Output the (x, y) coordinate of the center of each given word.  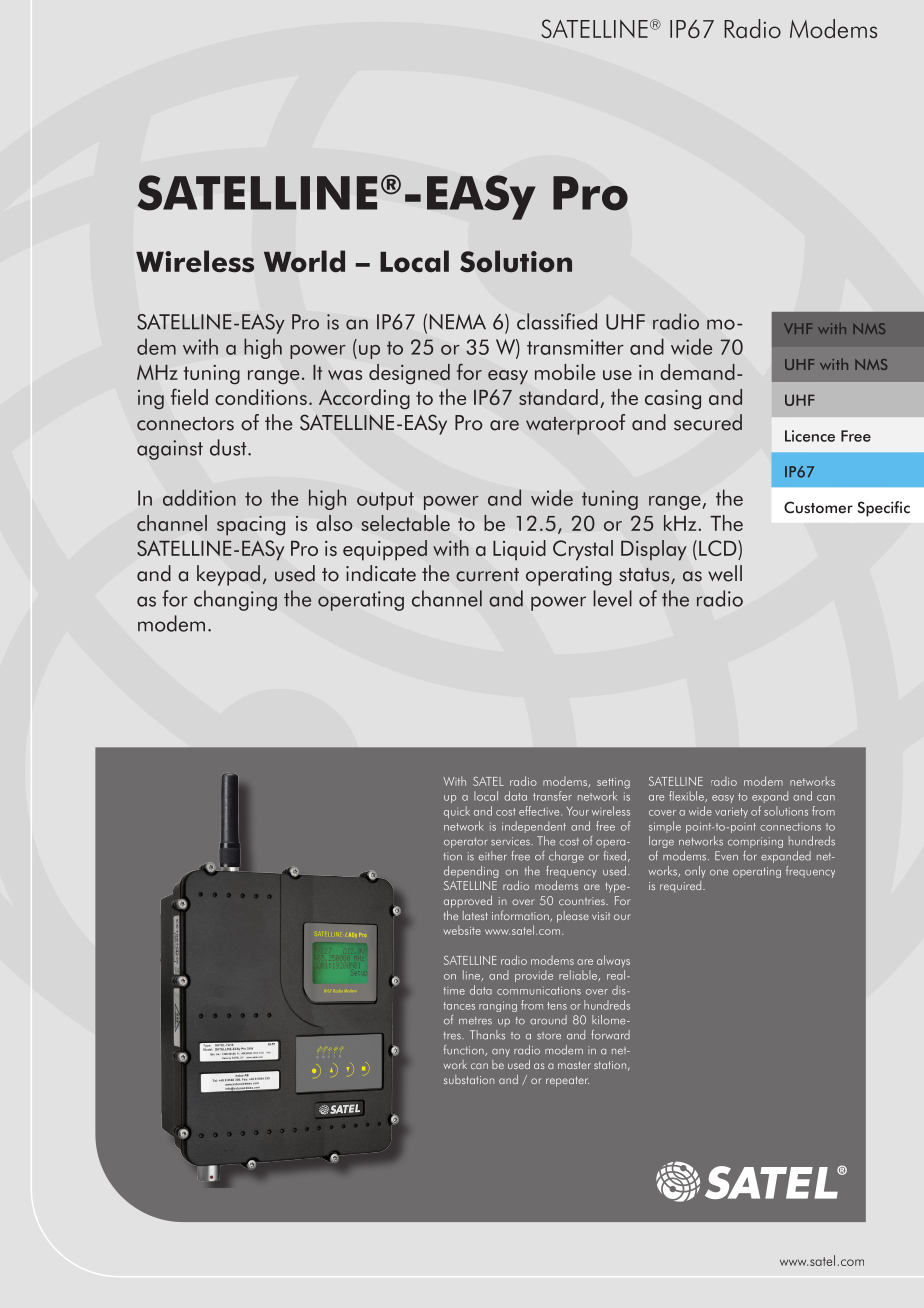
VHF (798, 328)
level (612, 598)
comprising (755, 842)
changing (235, 600)
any (501, 1053)
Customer (818, 507)
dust (229, 447)
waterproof (575, 424)
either (493, 856)
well (725, 573)
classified (557, 321)
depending (471, 872)
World (304, 261)
